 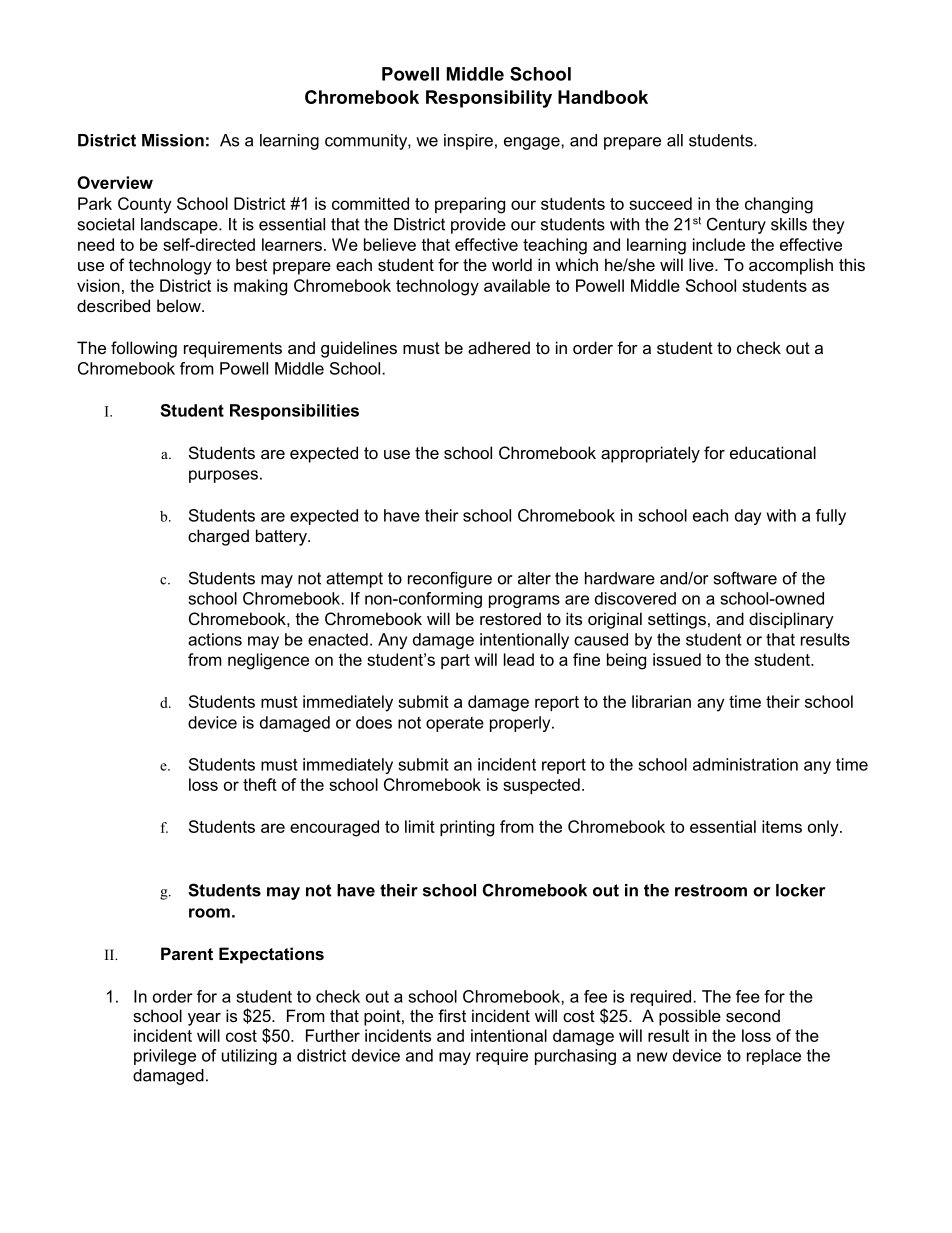 What do you see at coordinates (450, 579) in the document?
I see `reconfigure` at bounding box center [450, 579].
